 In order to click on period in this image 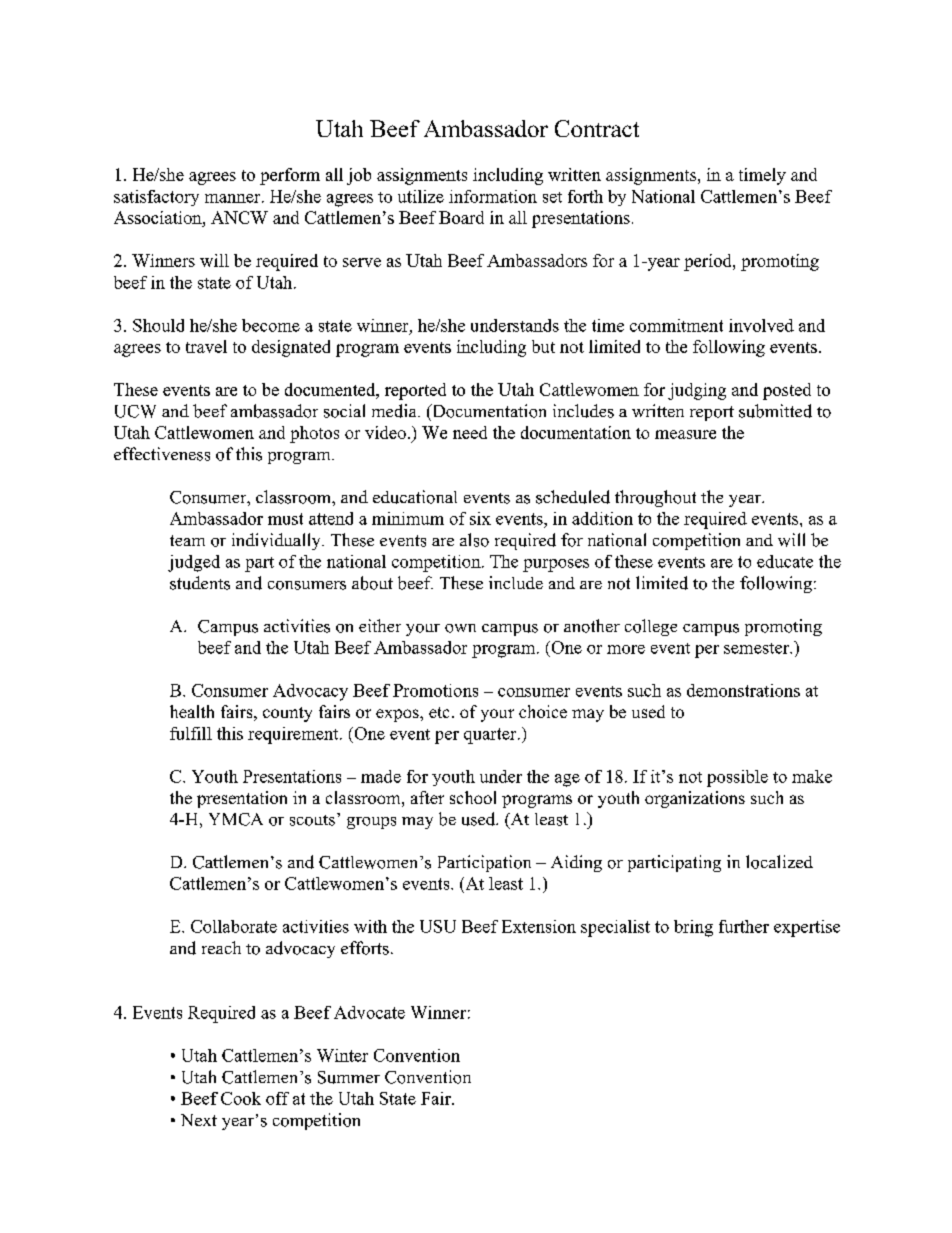, I will do `click(709, 262)`.
